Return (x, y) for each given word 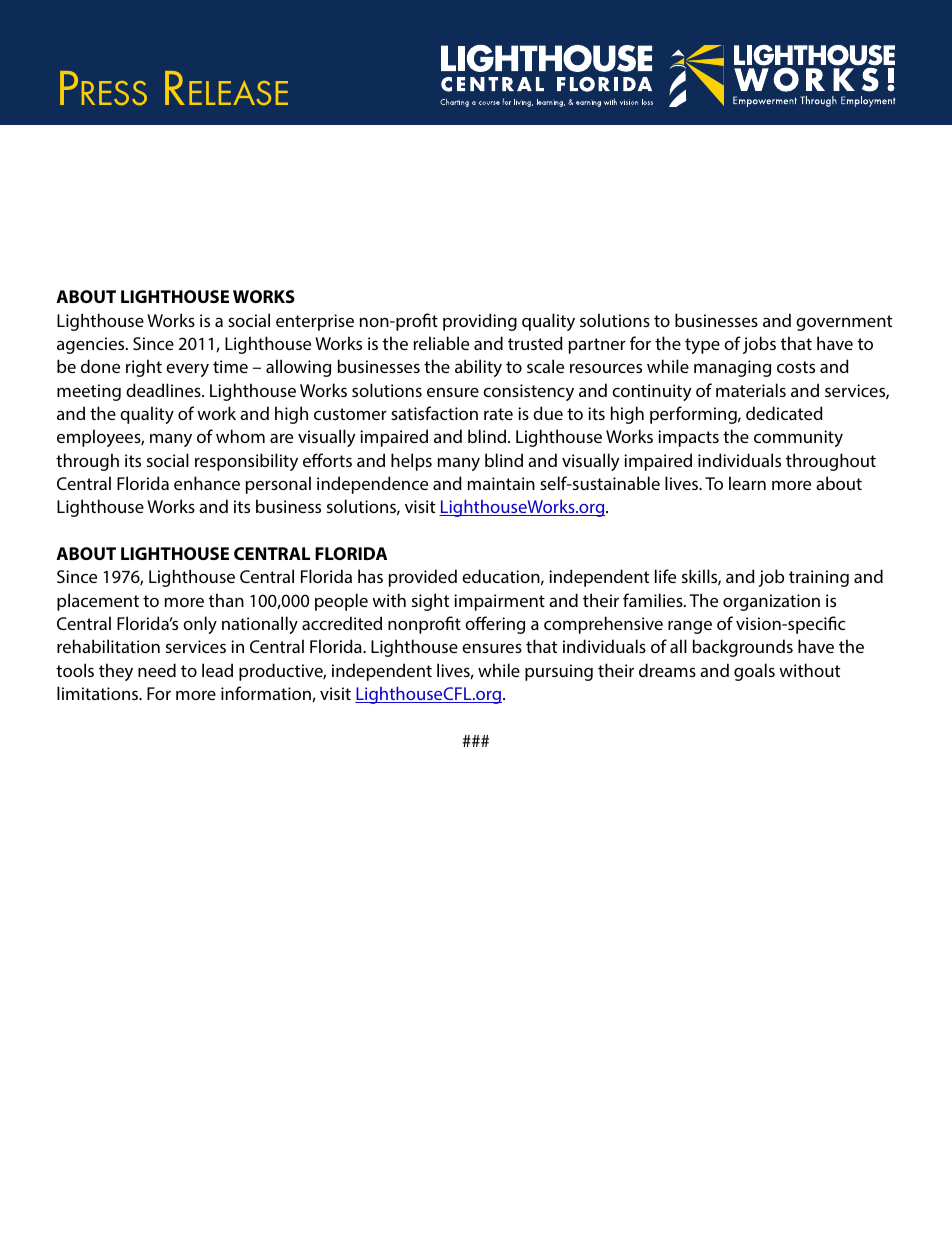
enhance (207, 483)
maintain (501, 483)
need (157, 670)
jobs (759, 345)
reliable (441, 343)
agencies (92, 345)
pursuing (559, 672)
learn (747, 483)
